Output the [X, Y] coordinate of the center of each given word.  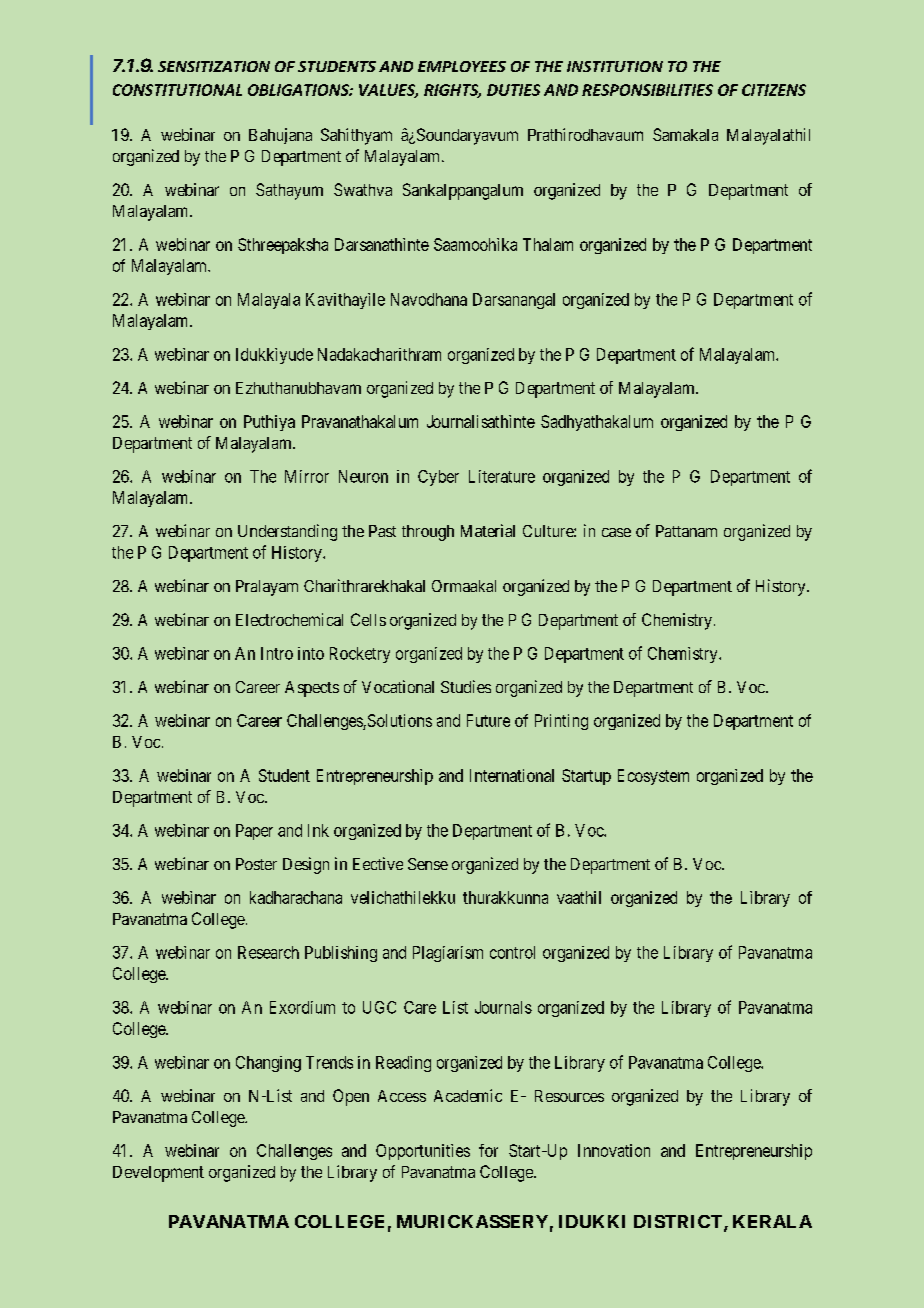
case [616, 532]
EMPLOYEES [462, 66]
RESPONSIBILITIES [647, 90]
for [488, 1150]
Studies [466, 686]
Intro [277, 653]
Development [158, 1174]
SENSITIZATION [214, 66]
